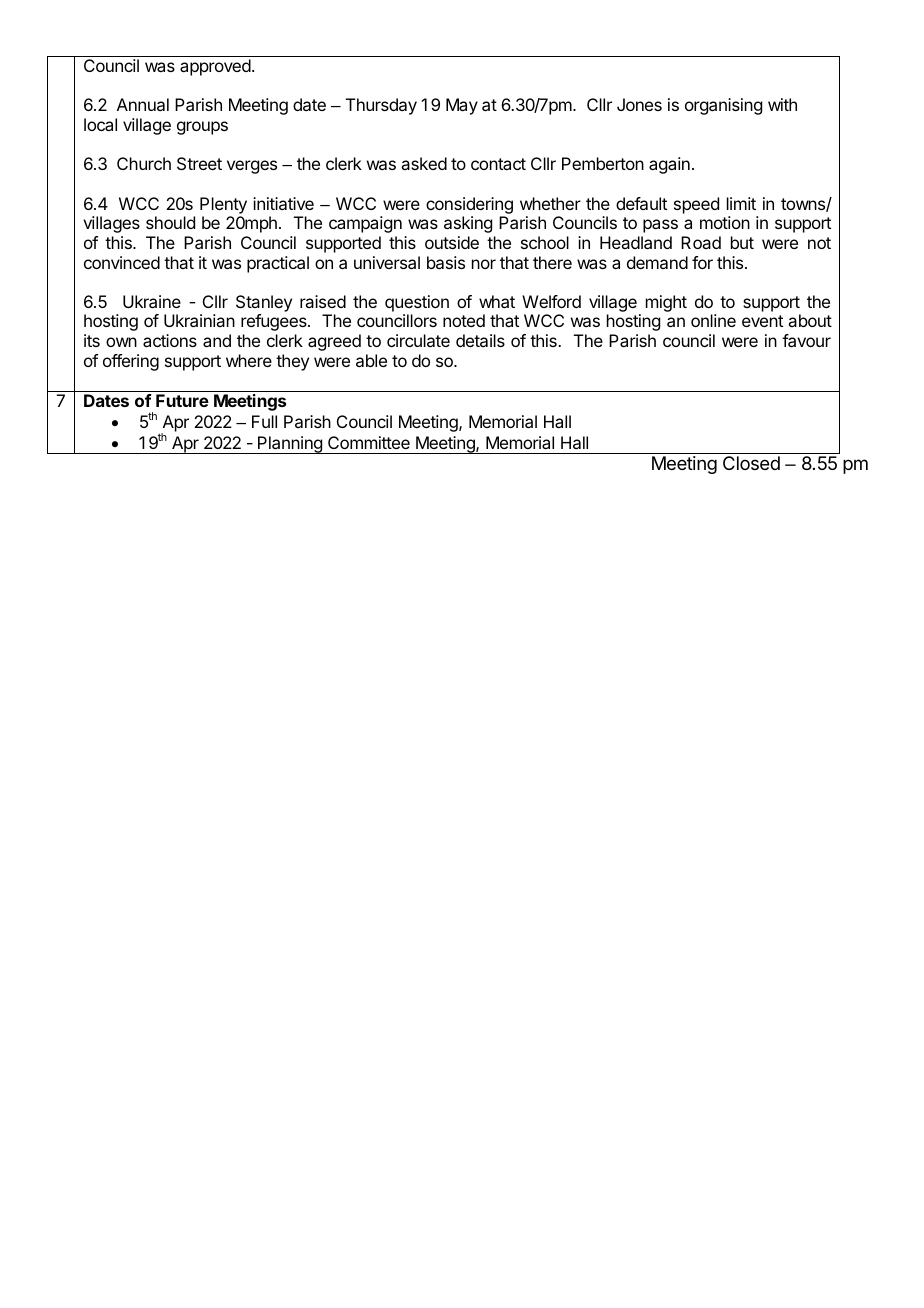 Image resolution: width=924 pixels, height=1308 pixels. What do you see at coordinates (122, 262) in the screenshot?
I see `convinced` at bounding box center [122, 262].
